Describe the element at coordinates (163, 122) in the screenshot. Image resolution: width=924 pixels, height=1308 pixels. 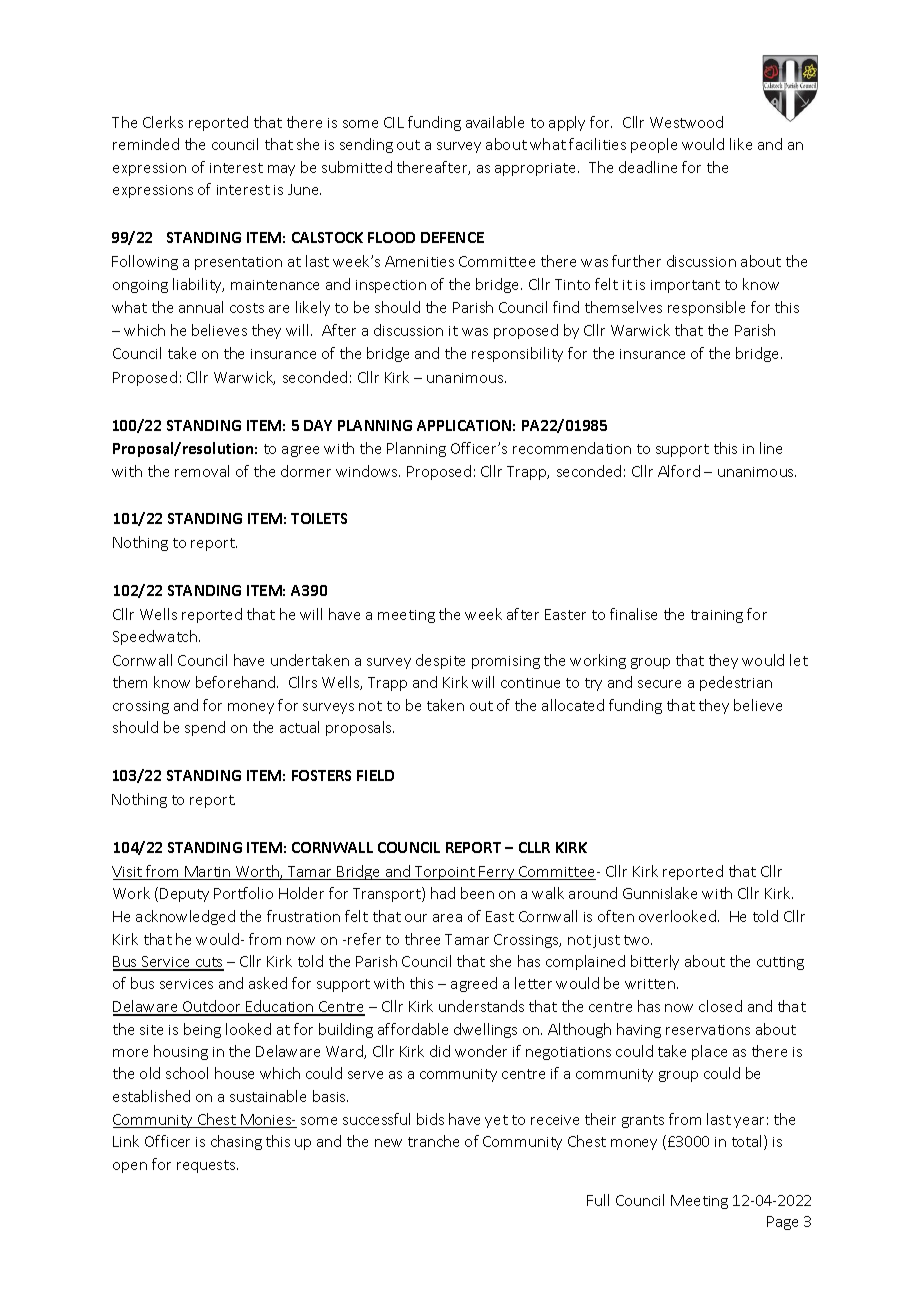
I see `Clerks` at that location.
